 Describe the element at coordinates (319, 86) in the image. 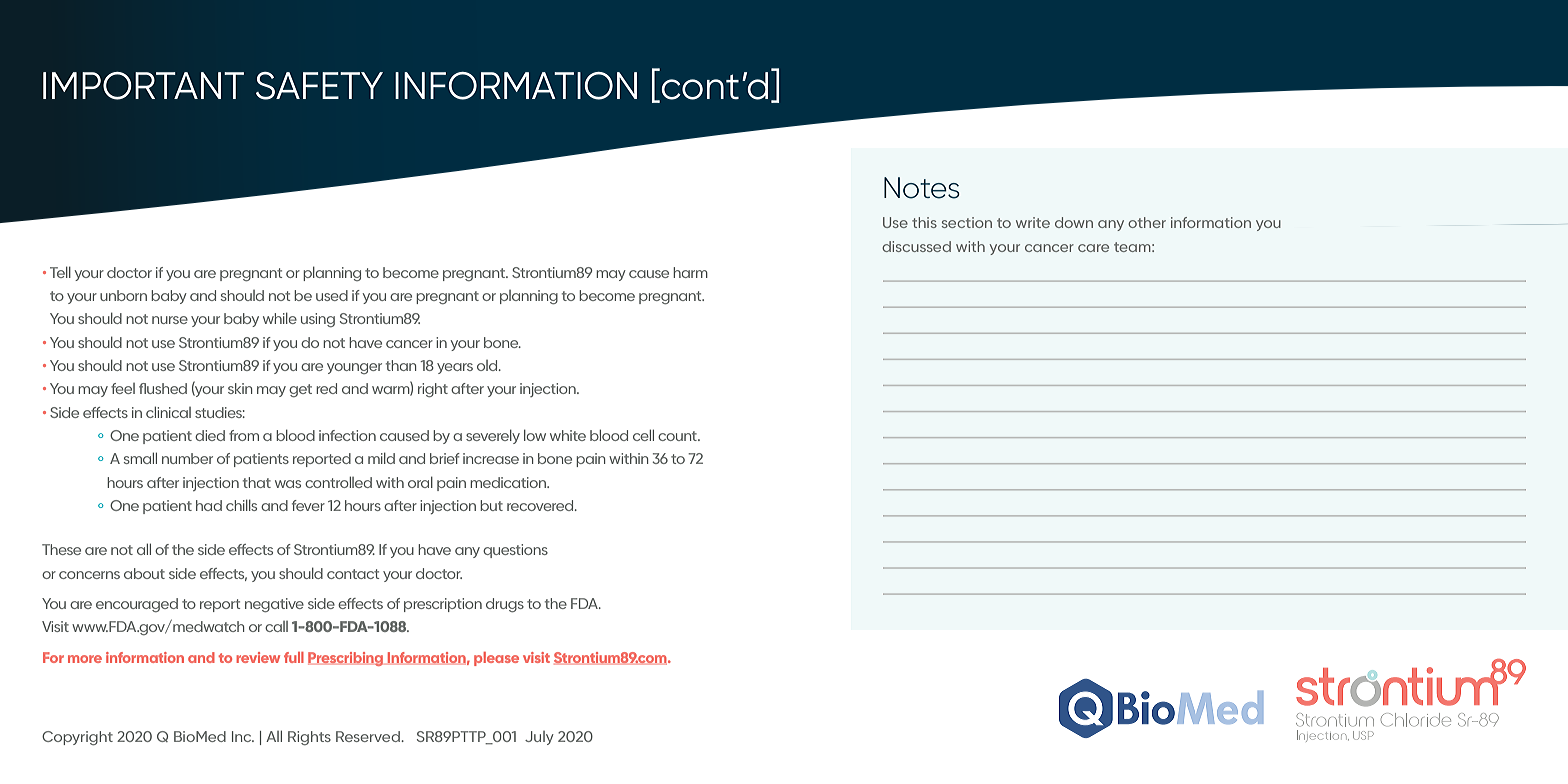

I see `SAFETY` at that location.
